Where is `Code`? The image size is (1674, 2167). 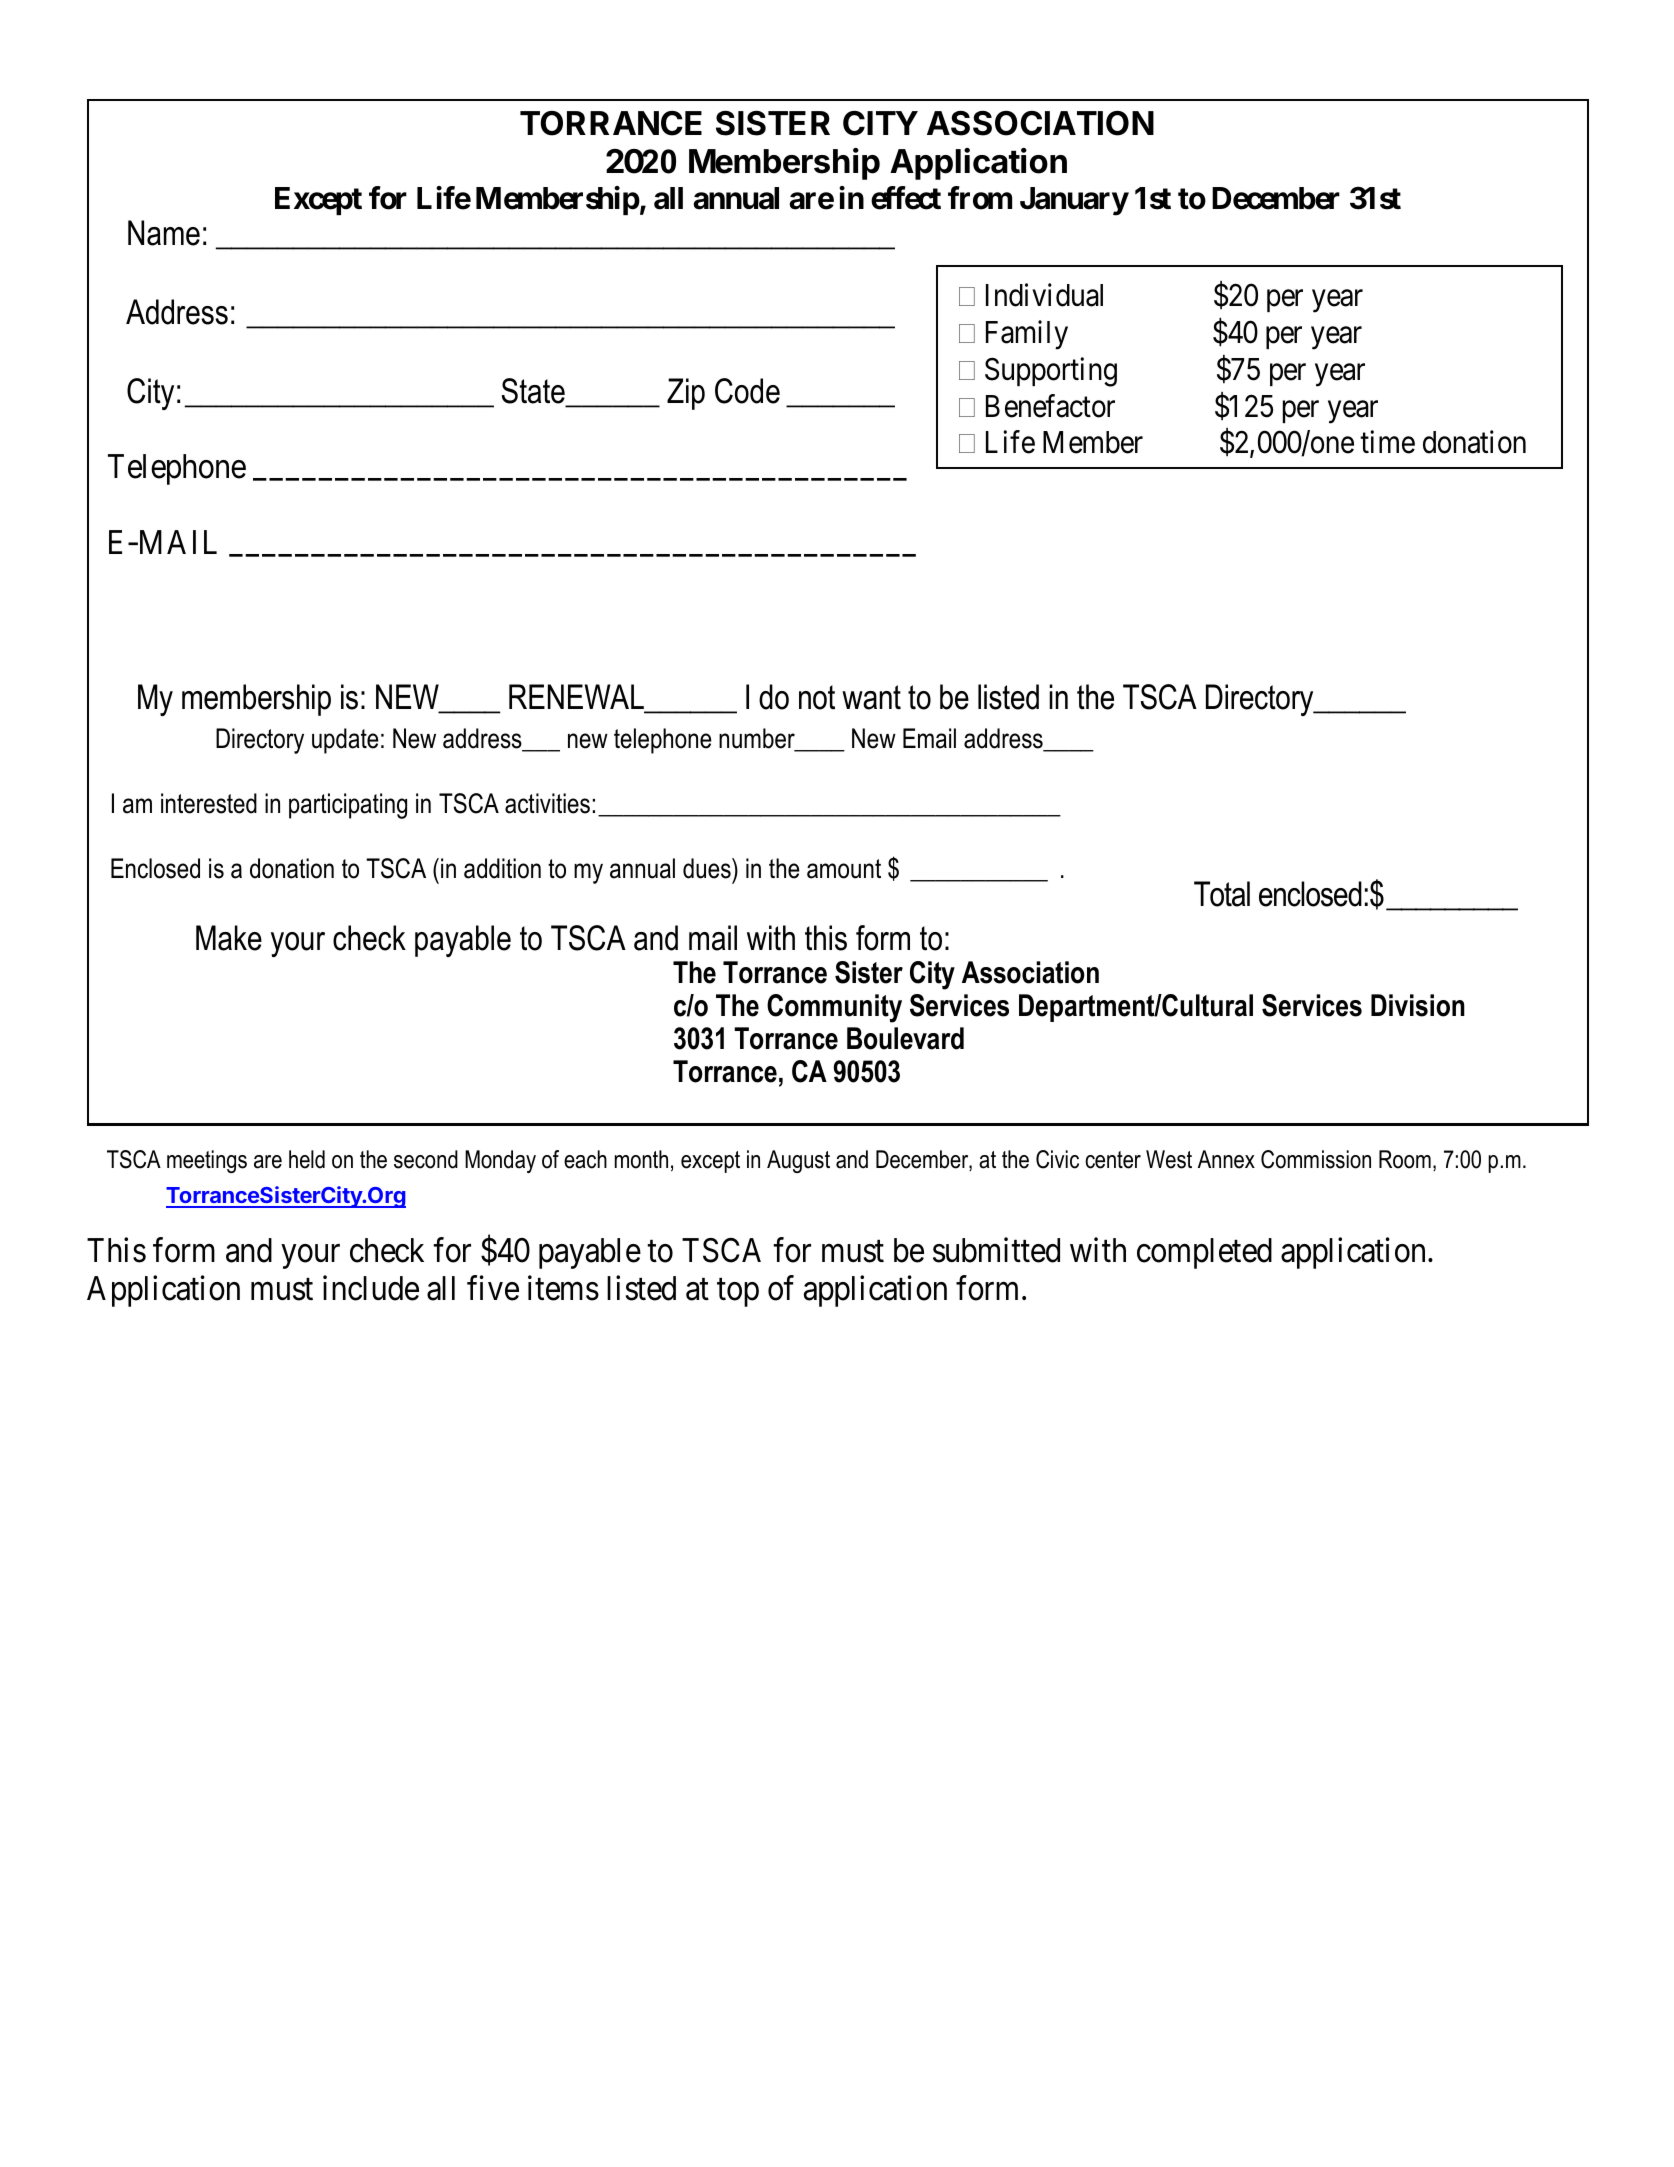 Code is located at coordinates (747, 391).
